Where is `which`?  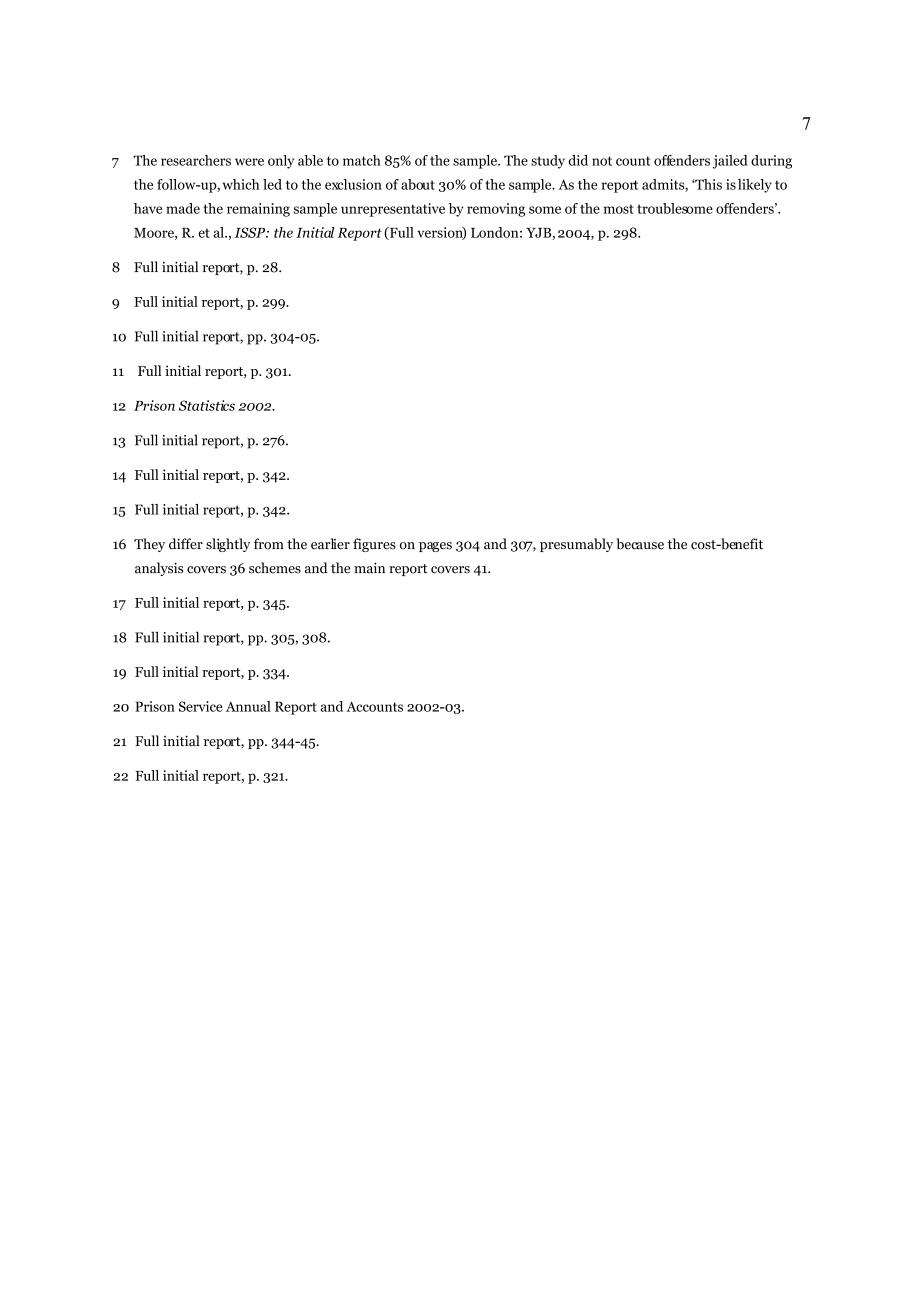
which is located at coordinates (241, 184).
